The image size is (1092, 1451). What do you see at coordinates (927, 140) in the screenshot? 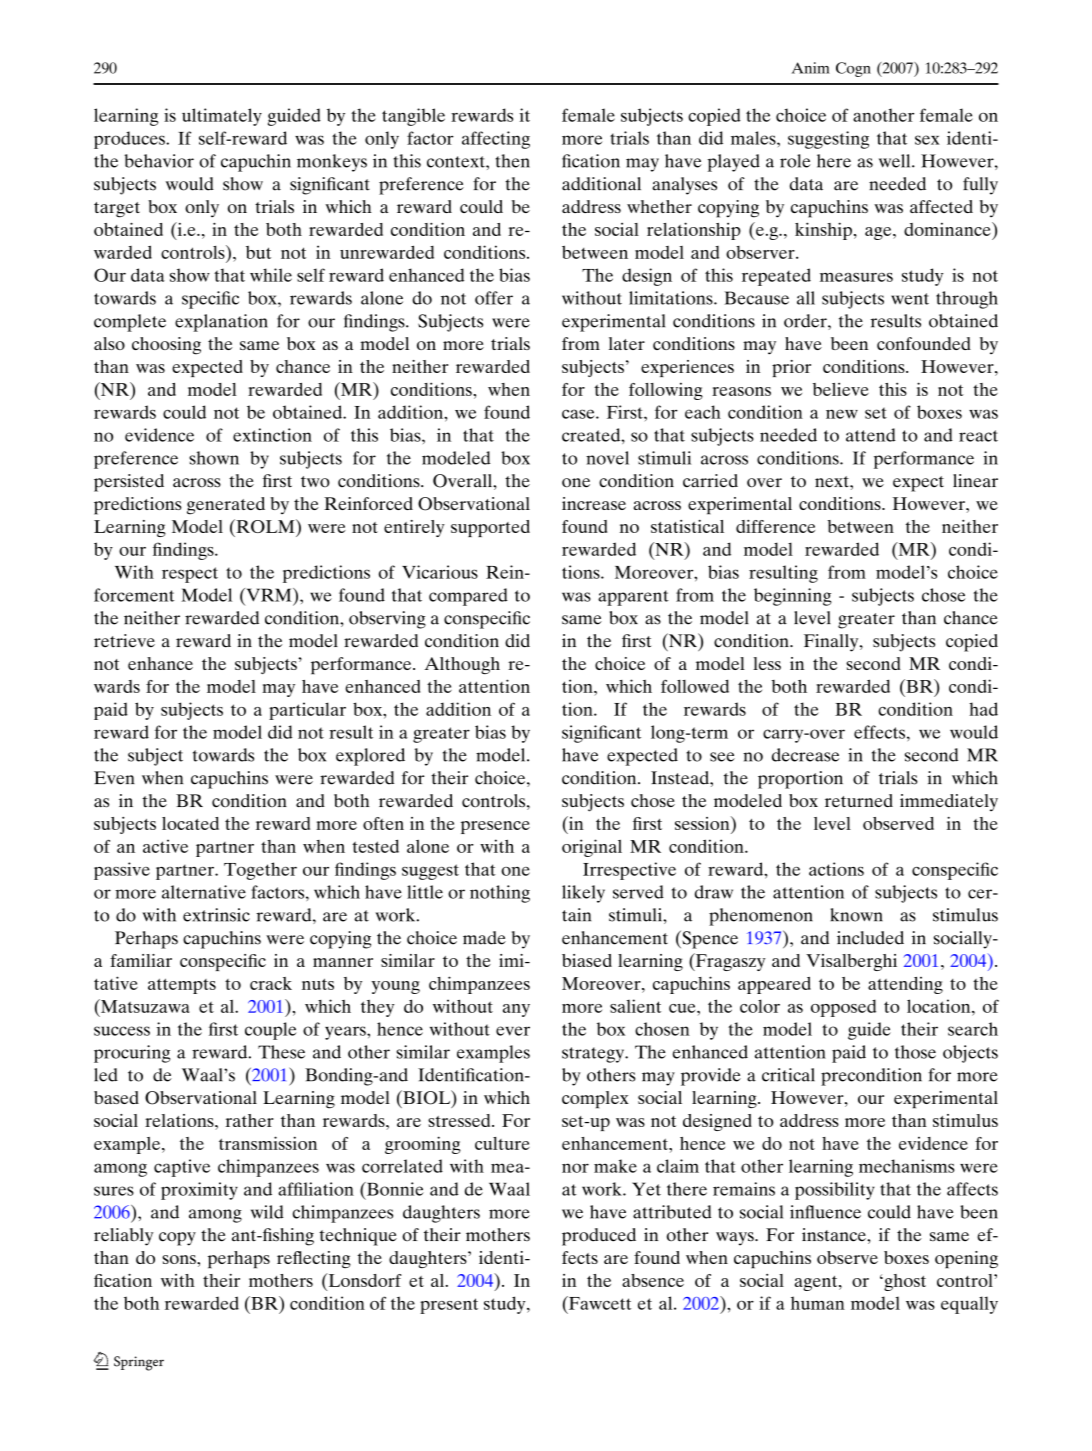
I see `sex` at bounding box center [927, 140].
